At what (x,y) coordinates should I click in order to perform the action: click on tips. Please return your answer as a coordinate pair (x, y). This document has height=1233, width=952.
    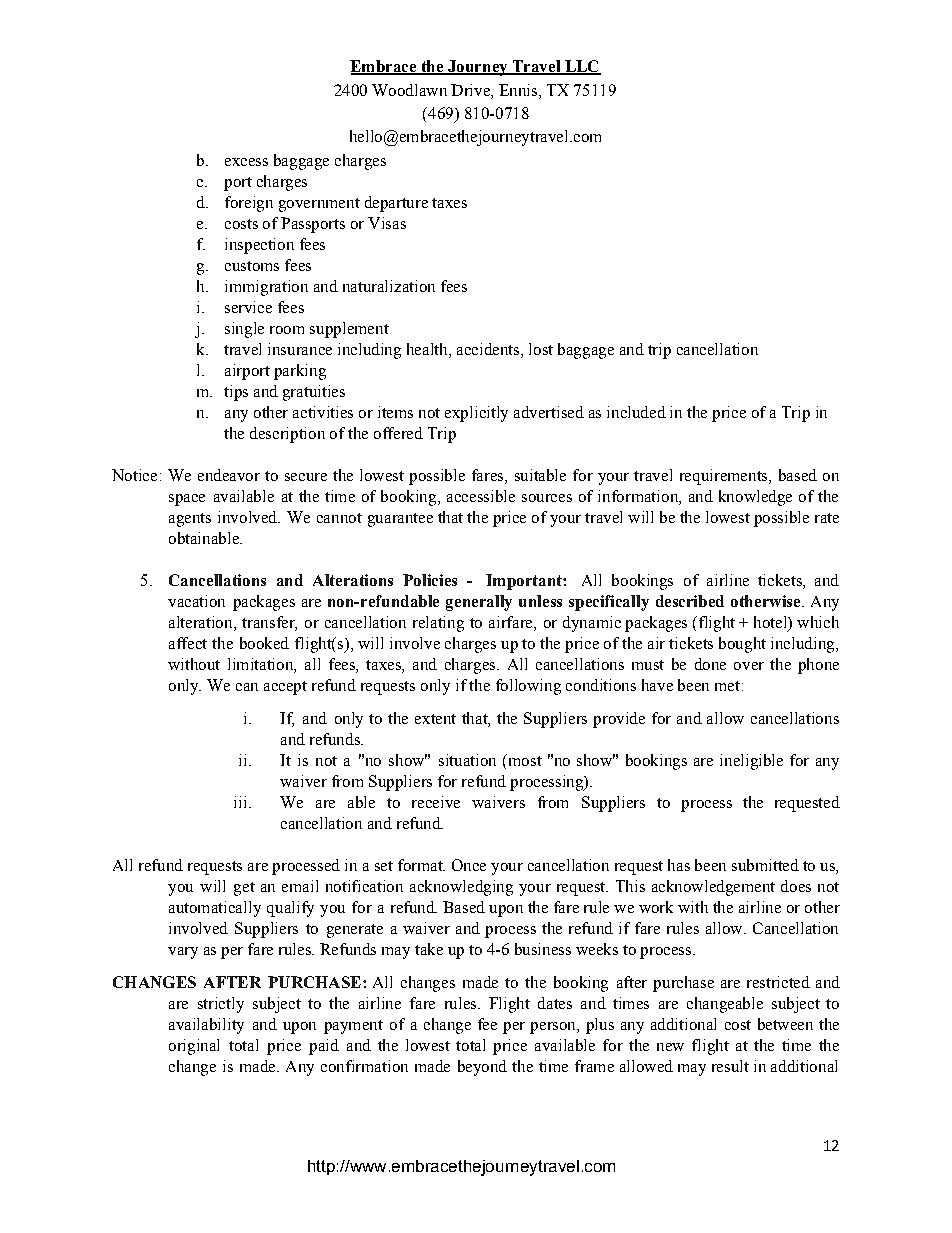
    Looking at the image, I should click on (236, 393).
